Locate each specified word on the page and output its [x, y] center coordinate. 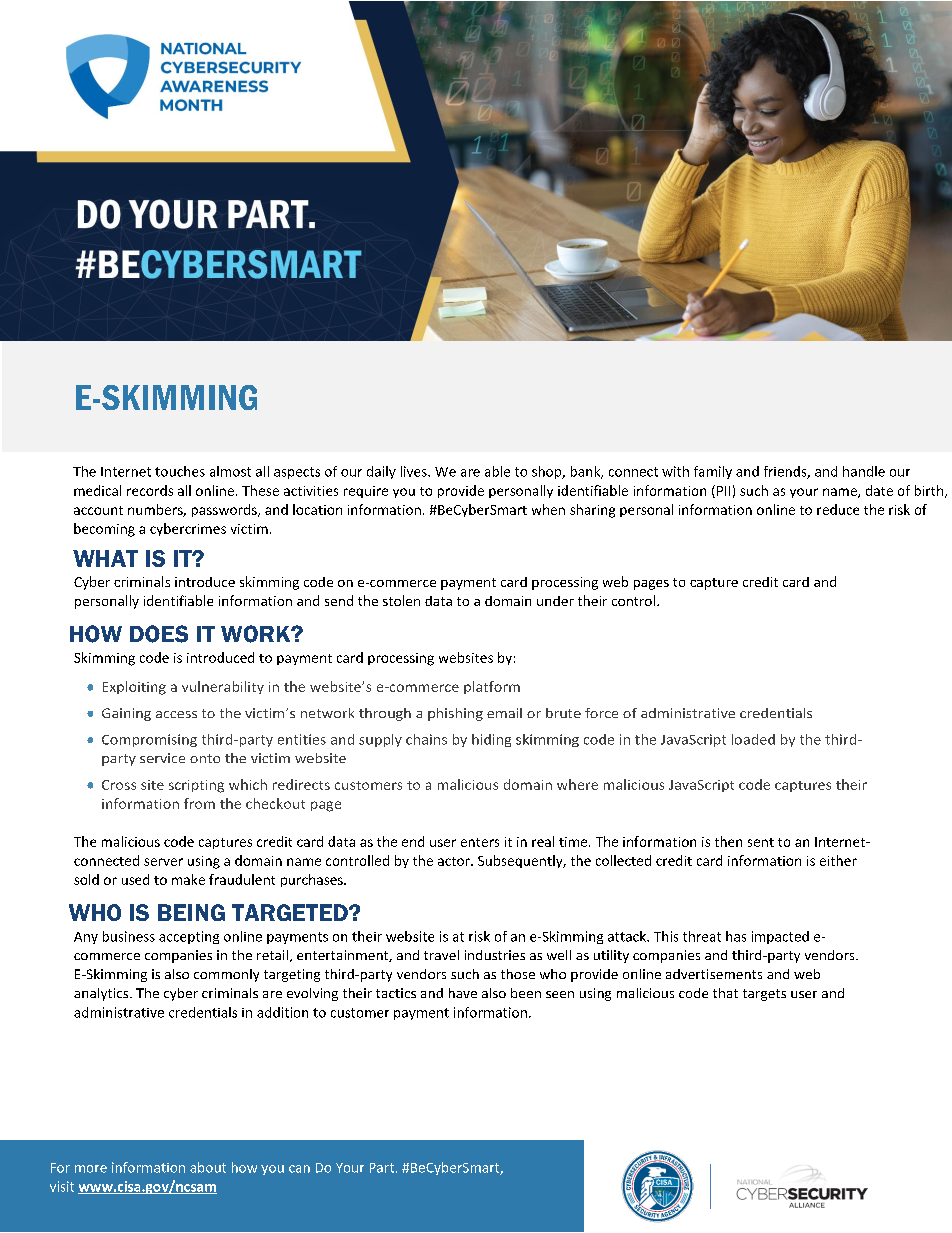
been [526, 993]
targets [764, 995]
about [208, 1167]
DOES [159, 634]
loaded [753, 739]
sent [761, 842]
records [150, 490]
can [299, 1169]
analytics [102, 994]
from [199, 803]
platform [492, 687]
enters [480, 842]
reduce [838, 509]
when [548, 509]
